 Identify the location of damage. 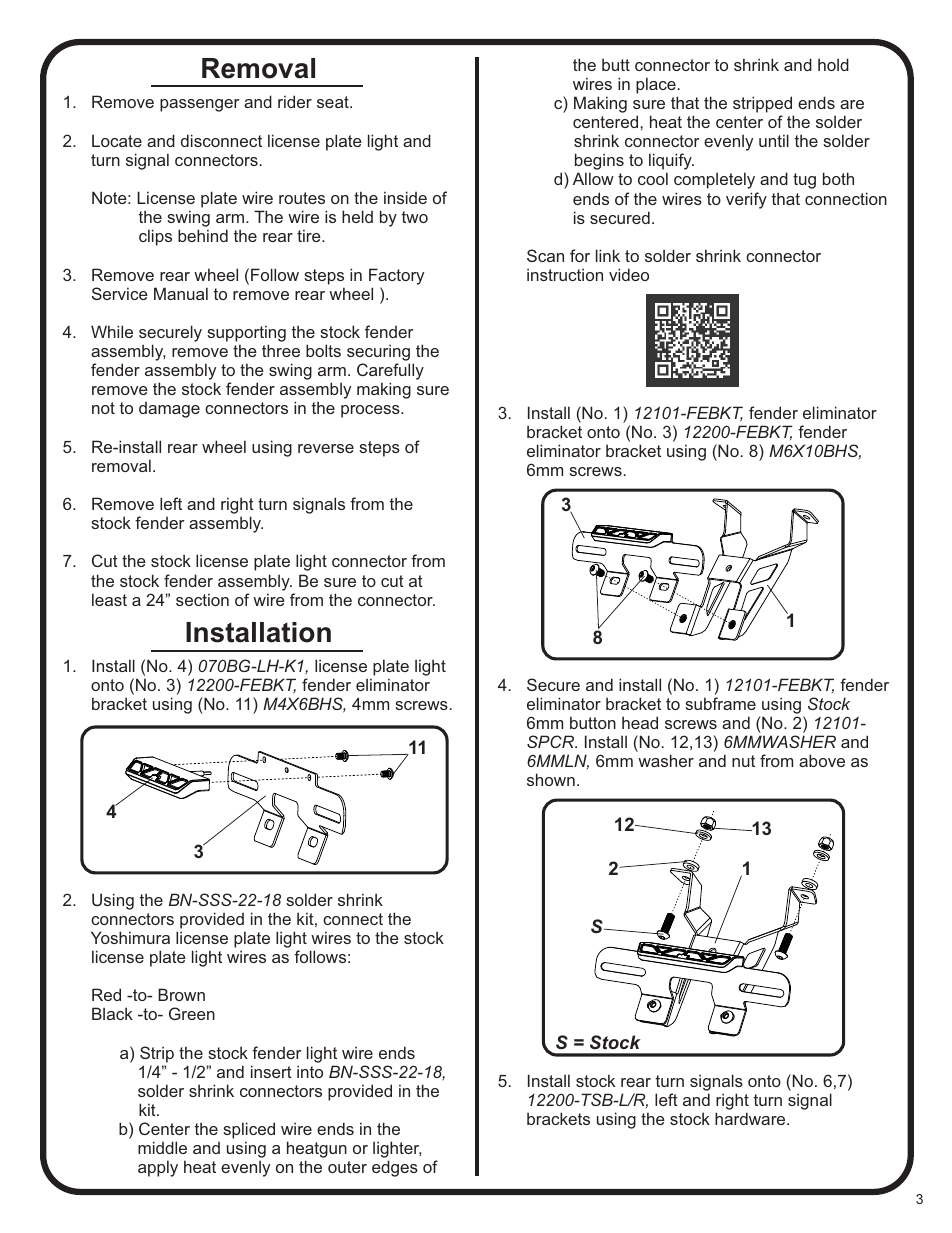
(169, 410).
